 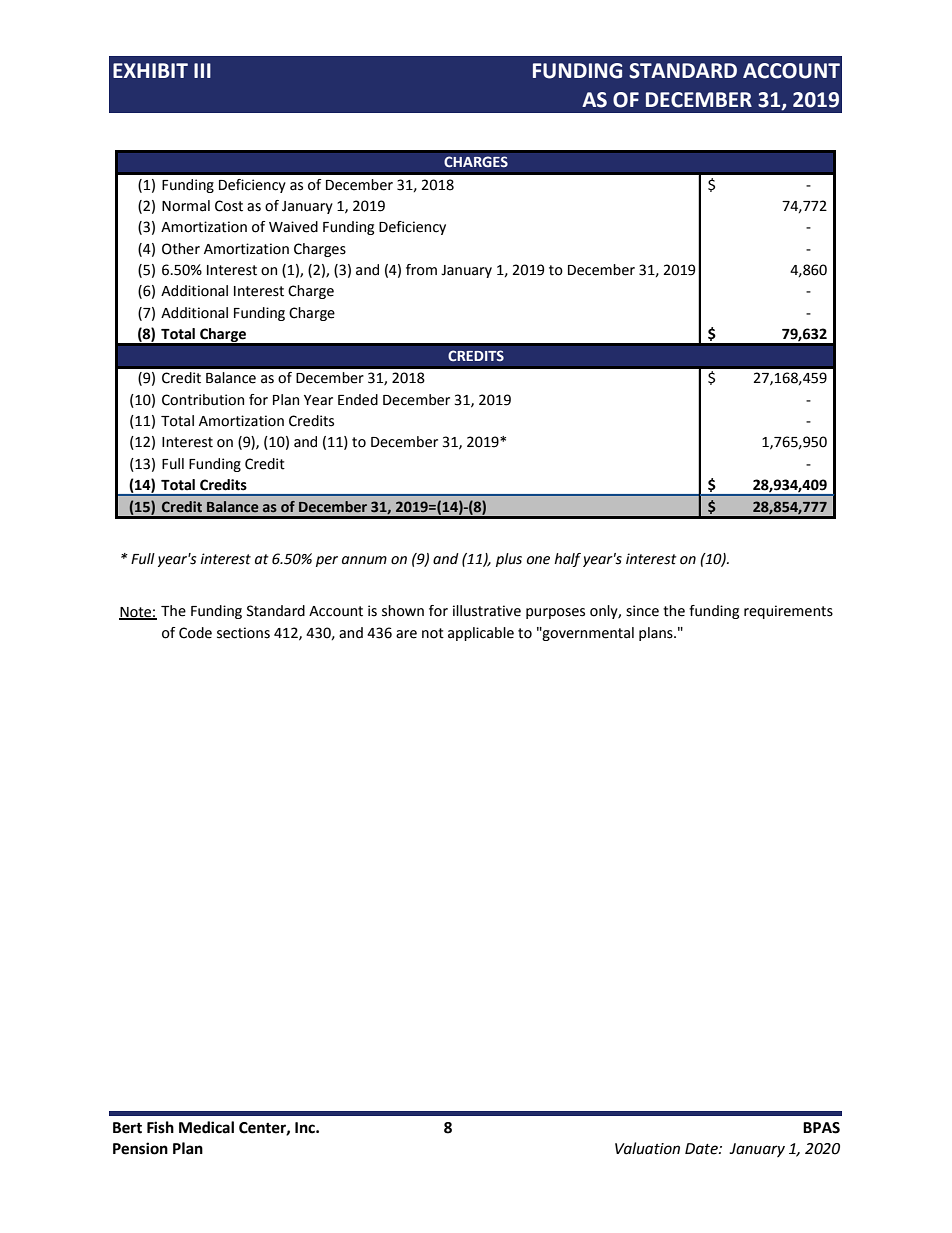 What do you see at coordinates (203, 400) in the screenshot?
I see `Contribution` at bounding box center [203, 400].
